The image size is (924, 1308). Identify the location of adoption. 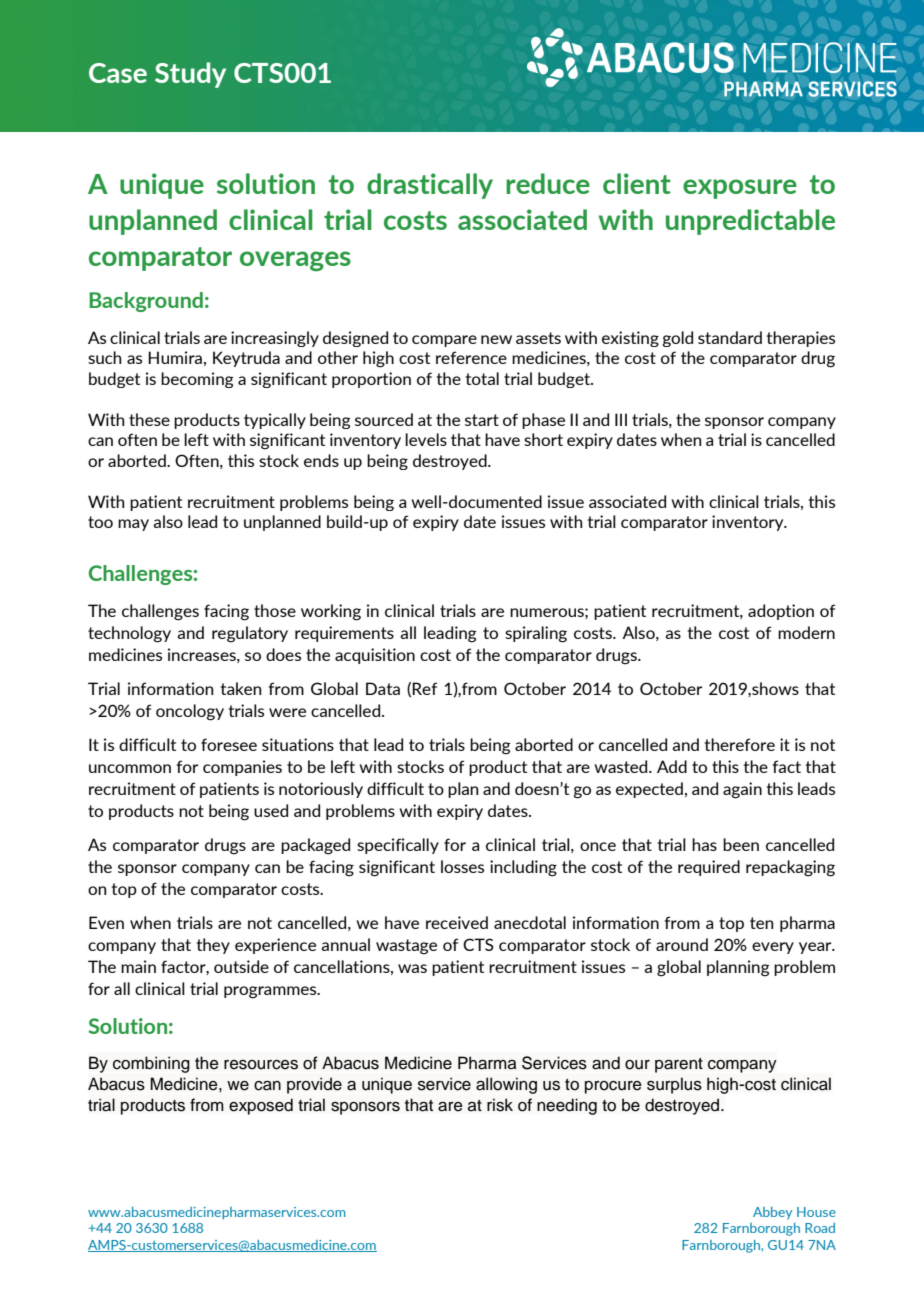
(781, 612).
